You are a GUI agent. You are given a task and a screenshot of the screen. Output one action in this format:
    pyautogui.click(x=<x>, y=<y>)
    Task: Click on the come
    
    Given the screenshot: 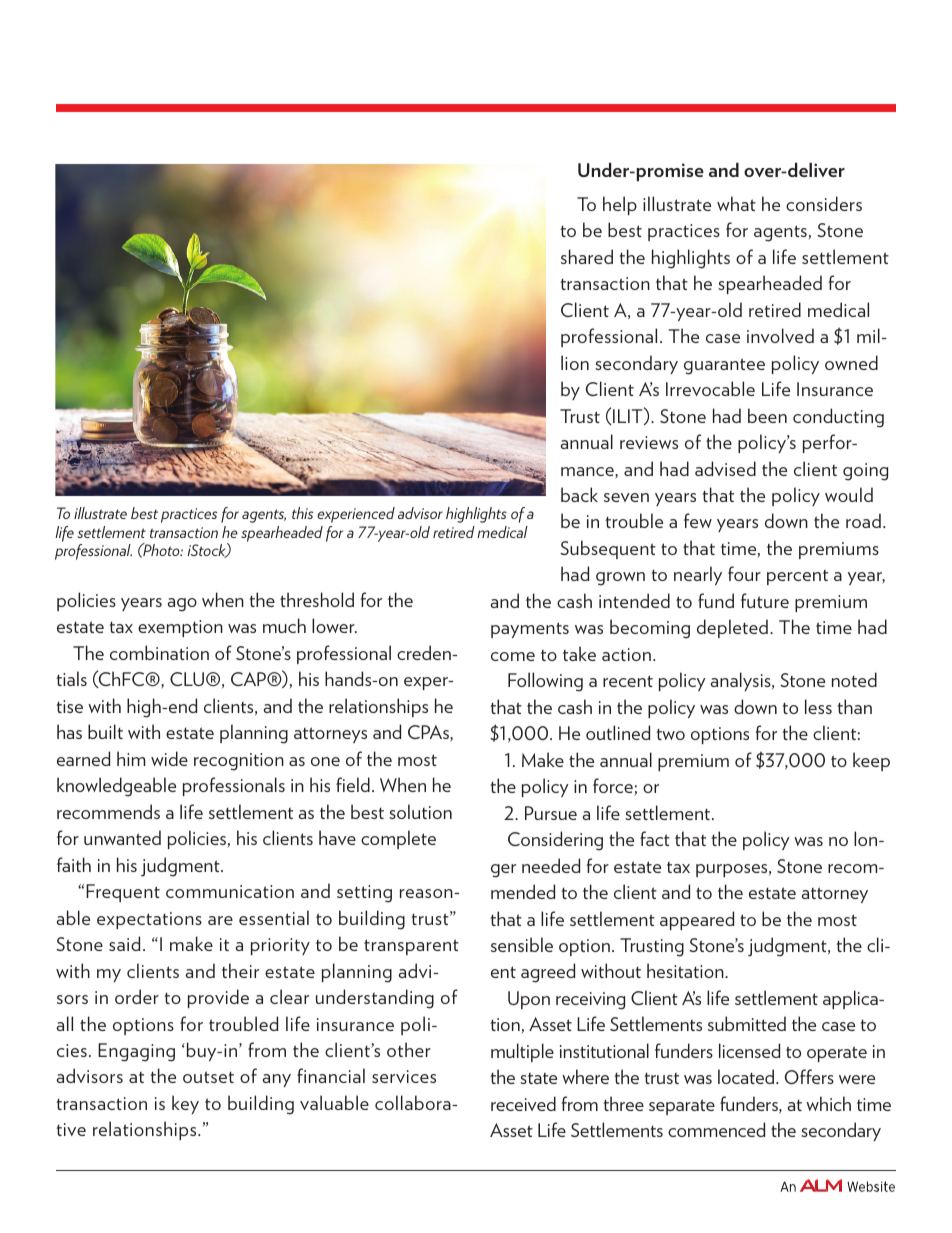 What is the action you would take?
    pyautogui.click(x=513, y=656)
